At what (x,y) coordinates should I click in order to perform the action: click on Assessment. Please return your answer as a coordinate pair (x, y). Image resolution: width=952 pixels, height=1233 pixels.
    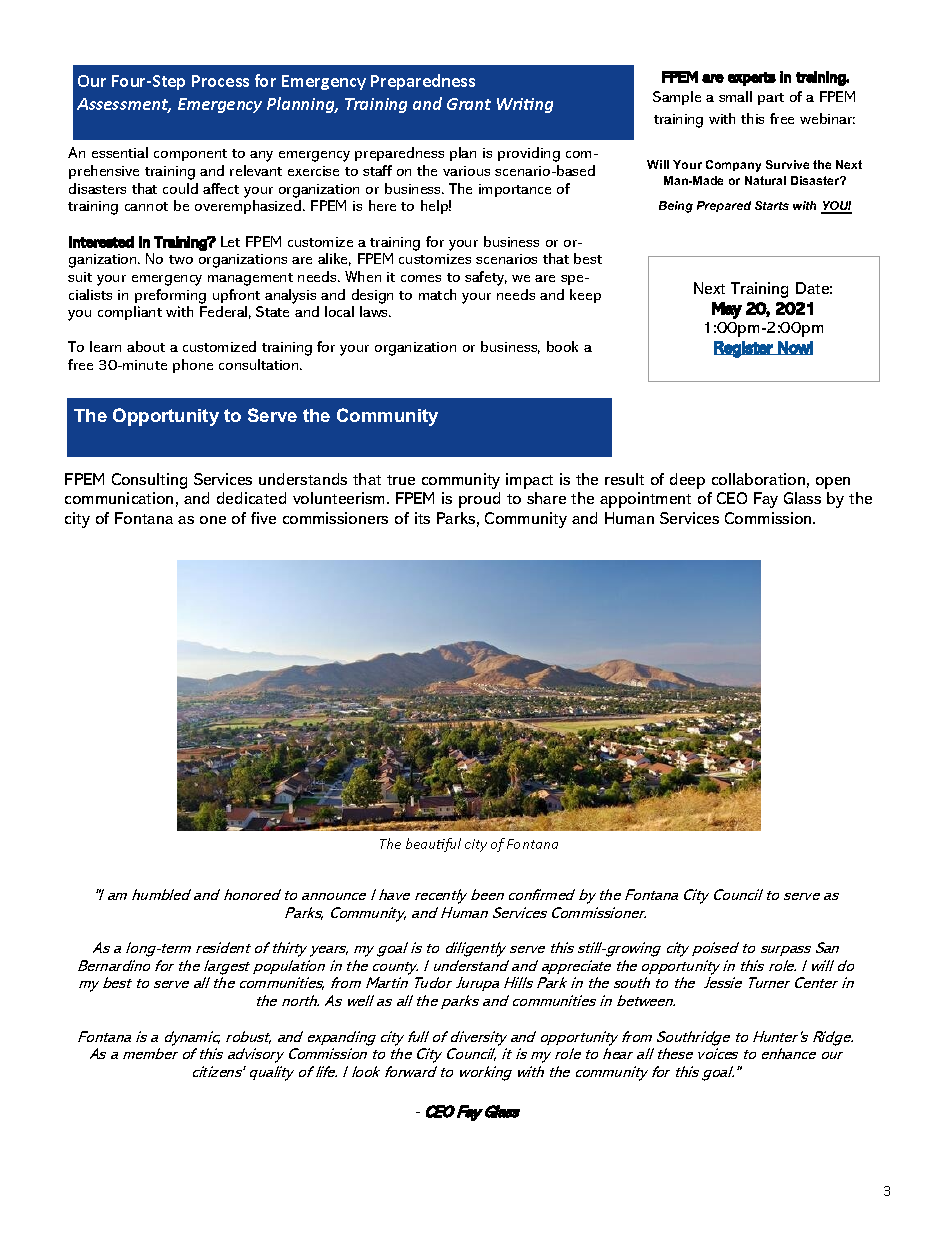
    Looking at the image, I should click on (124, 105).
